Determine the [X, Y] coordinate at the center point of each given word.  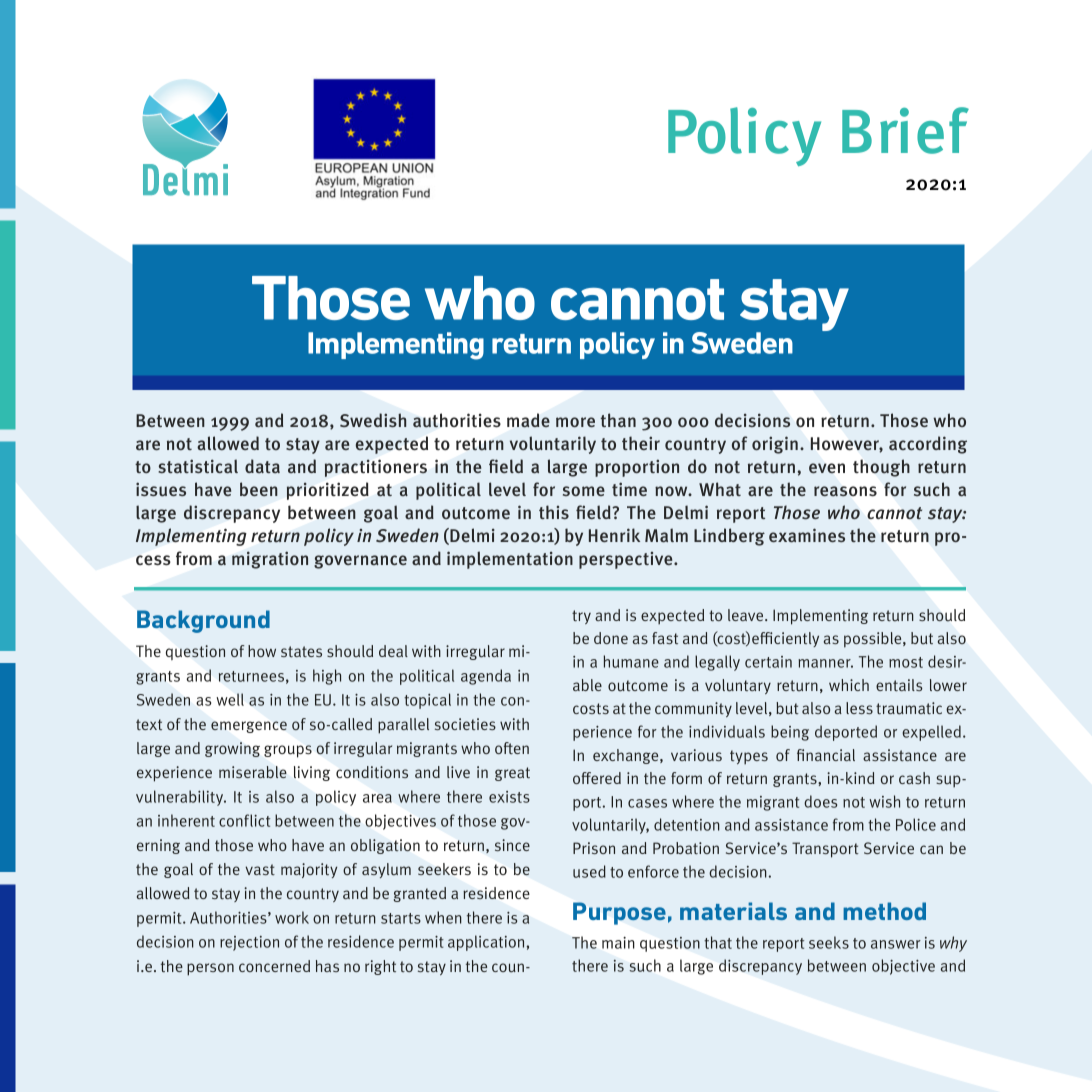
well [230, 699]
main [618, 943]
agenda [486, 677]
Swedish [373, 420]
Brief [905, 130]
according [928, 445]
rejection [249, 943]
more [575, 422]
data [262, 466]
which [849, 685]
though [881, 468]
